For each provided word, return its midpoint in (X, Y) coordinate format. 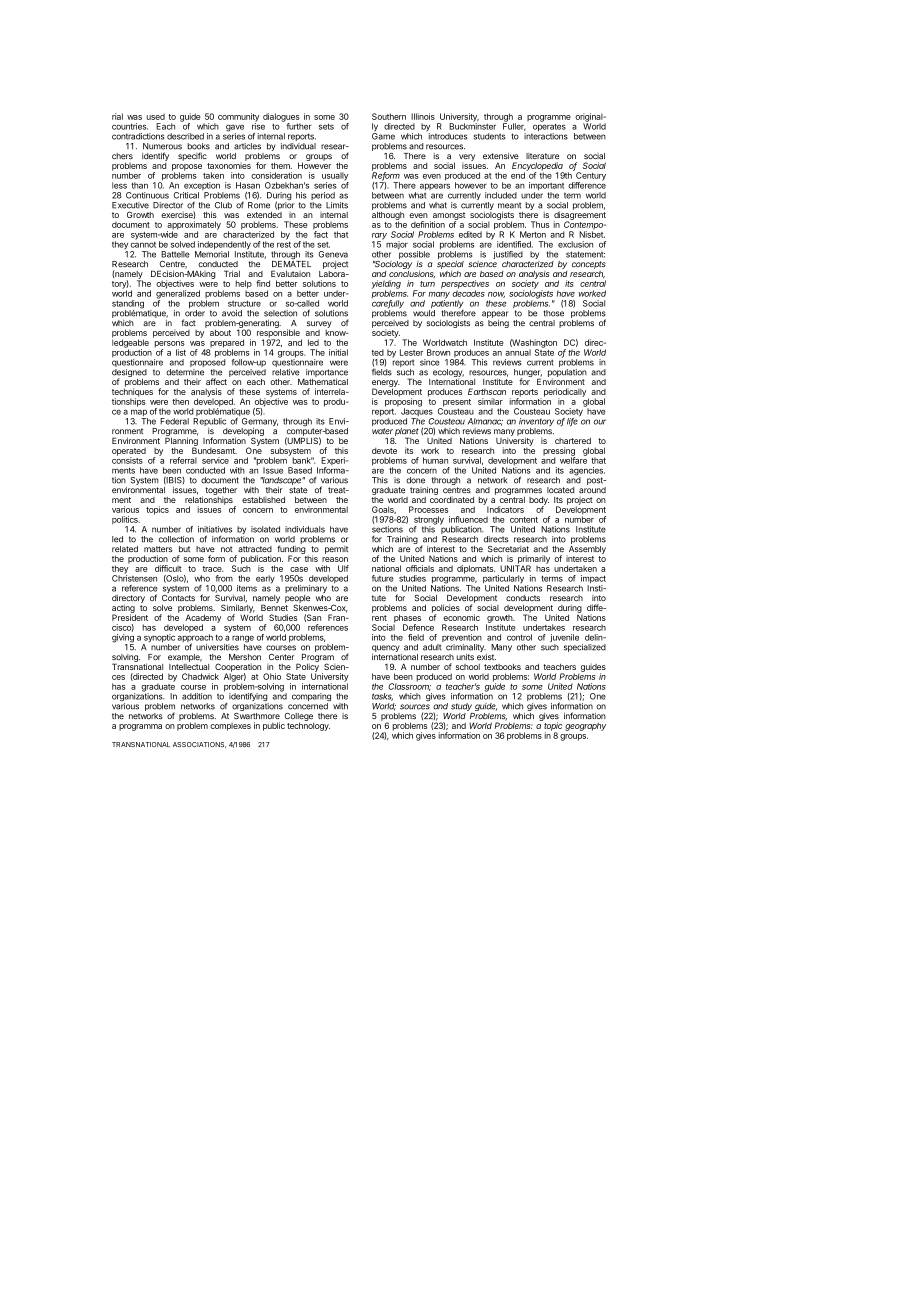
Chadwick (200, 676)
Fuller (514, 126)
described (185, 136)
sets (326, 126)
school (468, 667)
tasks (382, 697)
